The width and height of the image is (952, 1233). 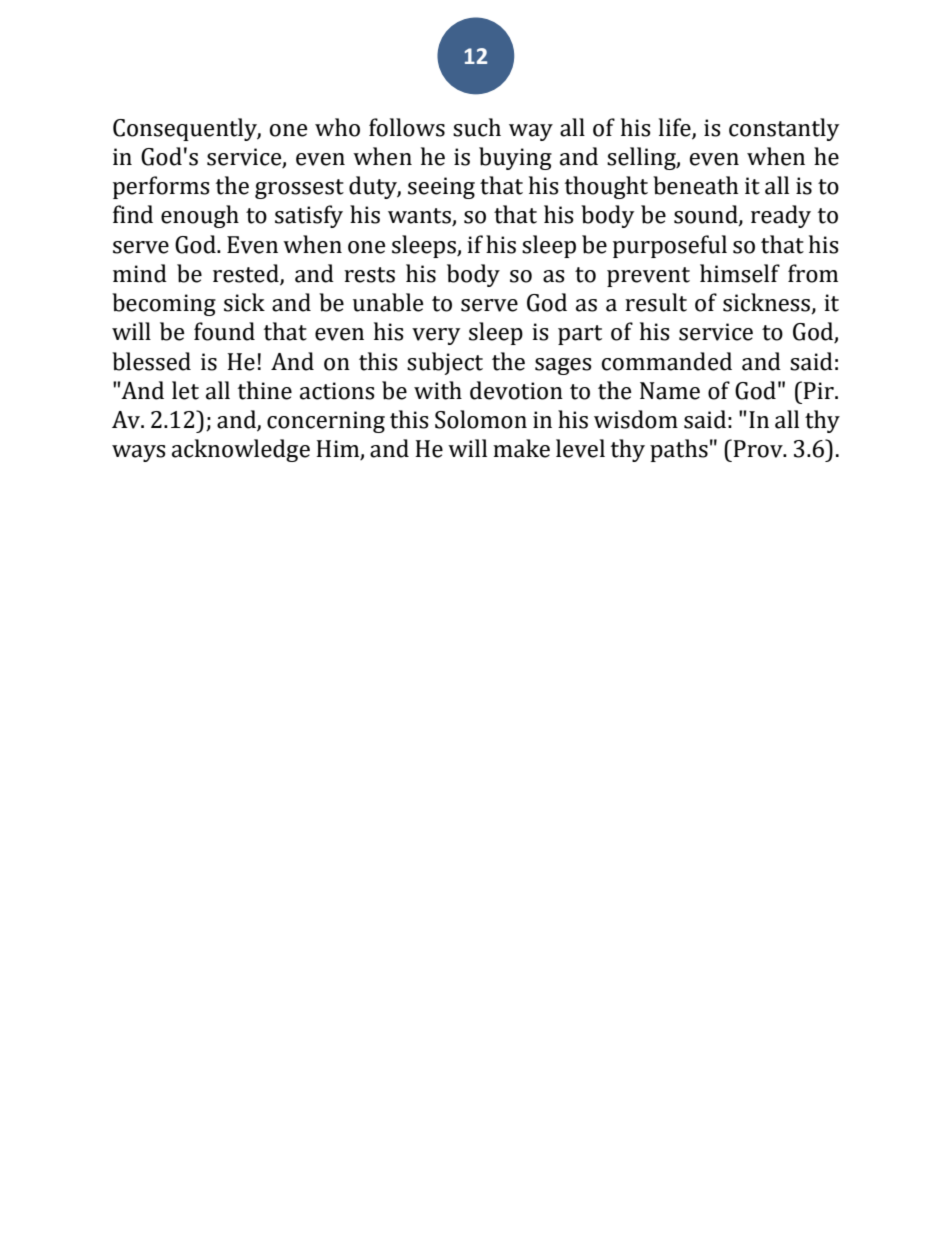 I want to click on unable, so click(x=388, y=302).
